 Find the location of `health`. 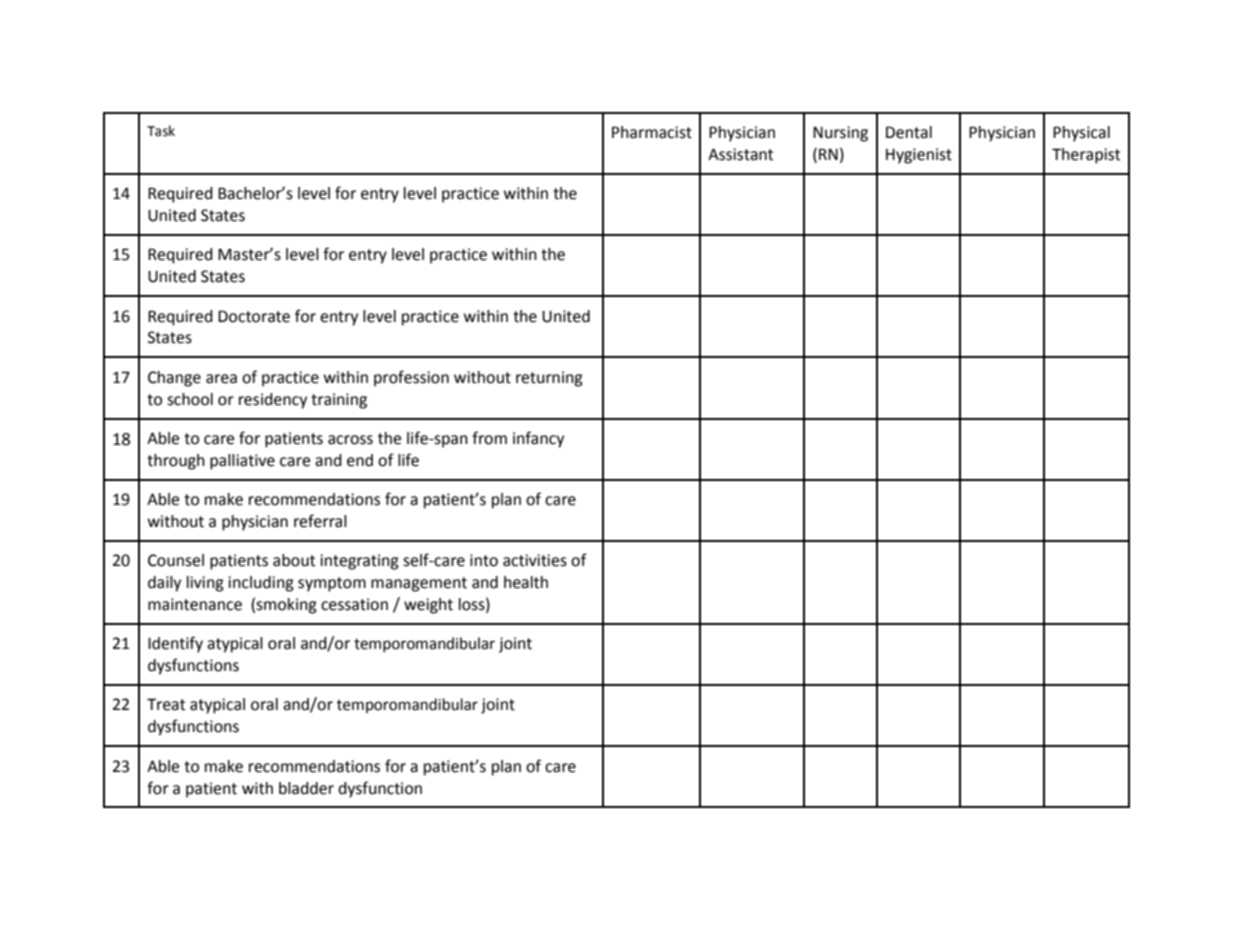

health is located at coordinates (526, 582).
